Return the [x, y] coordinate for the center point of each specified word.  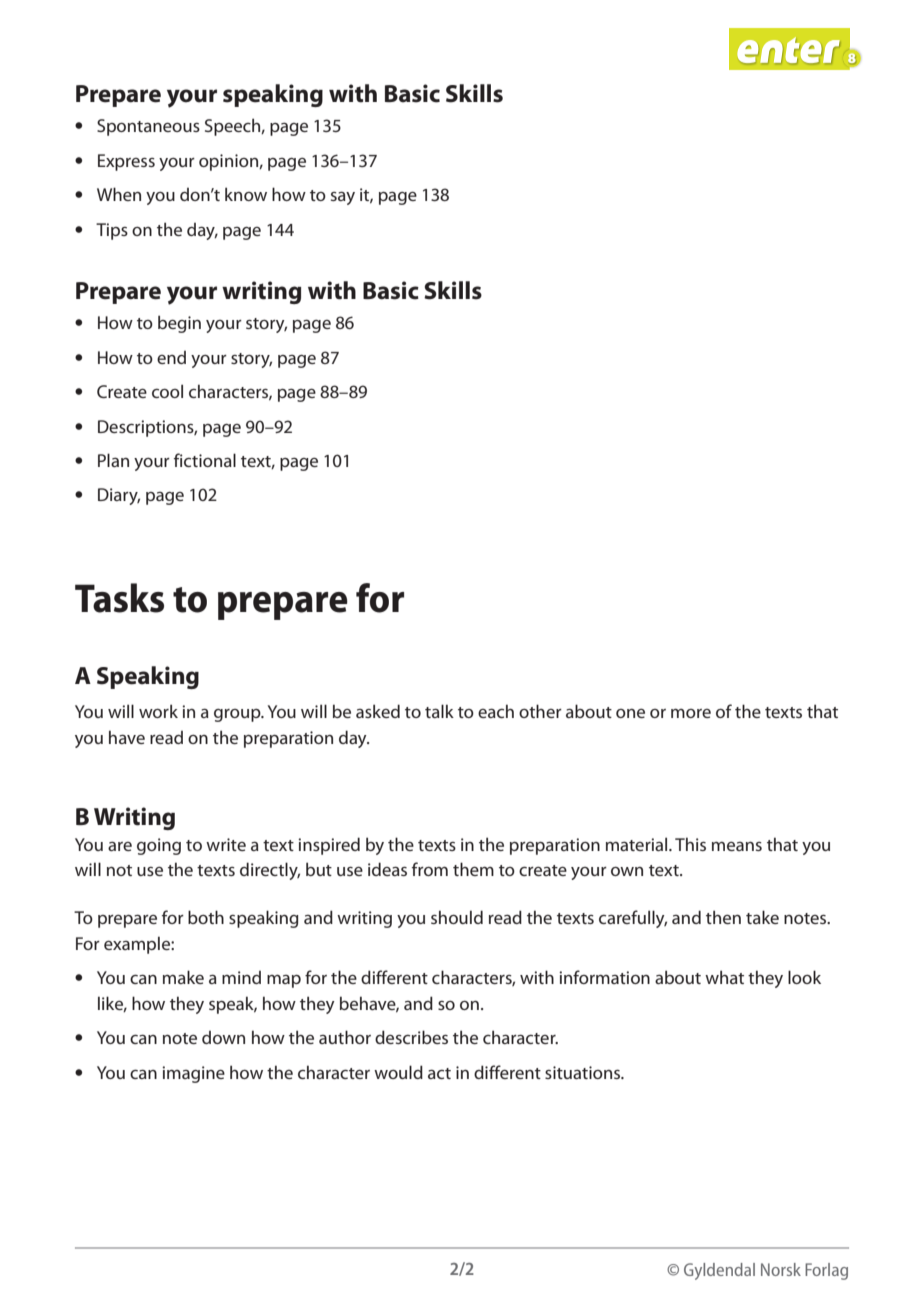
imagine [193, 1074]
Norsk [781, 1269]
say [343, 198]
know [246, 194]
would [398, 1072]
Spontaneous [148, 127]
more [691, 713]
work [158, 711]
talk [439, 711]
